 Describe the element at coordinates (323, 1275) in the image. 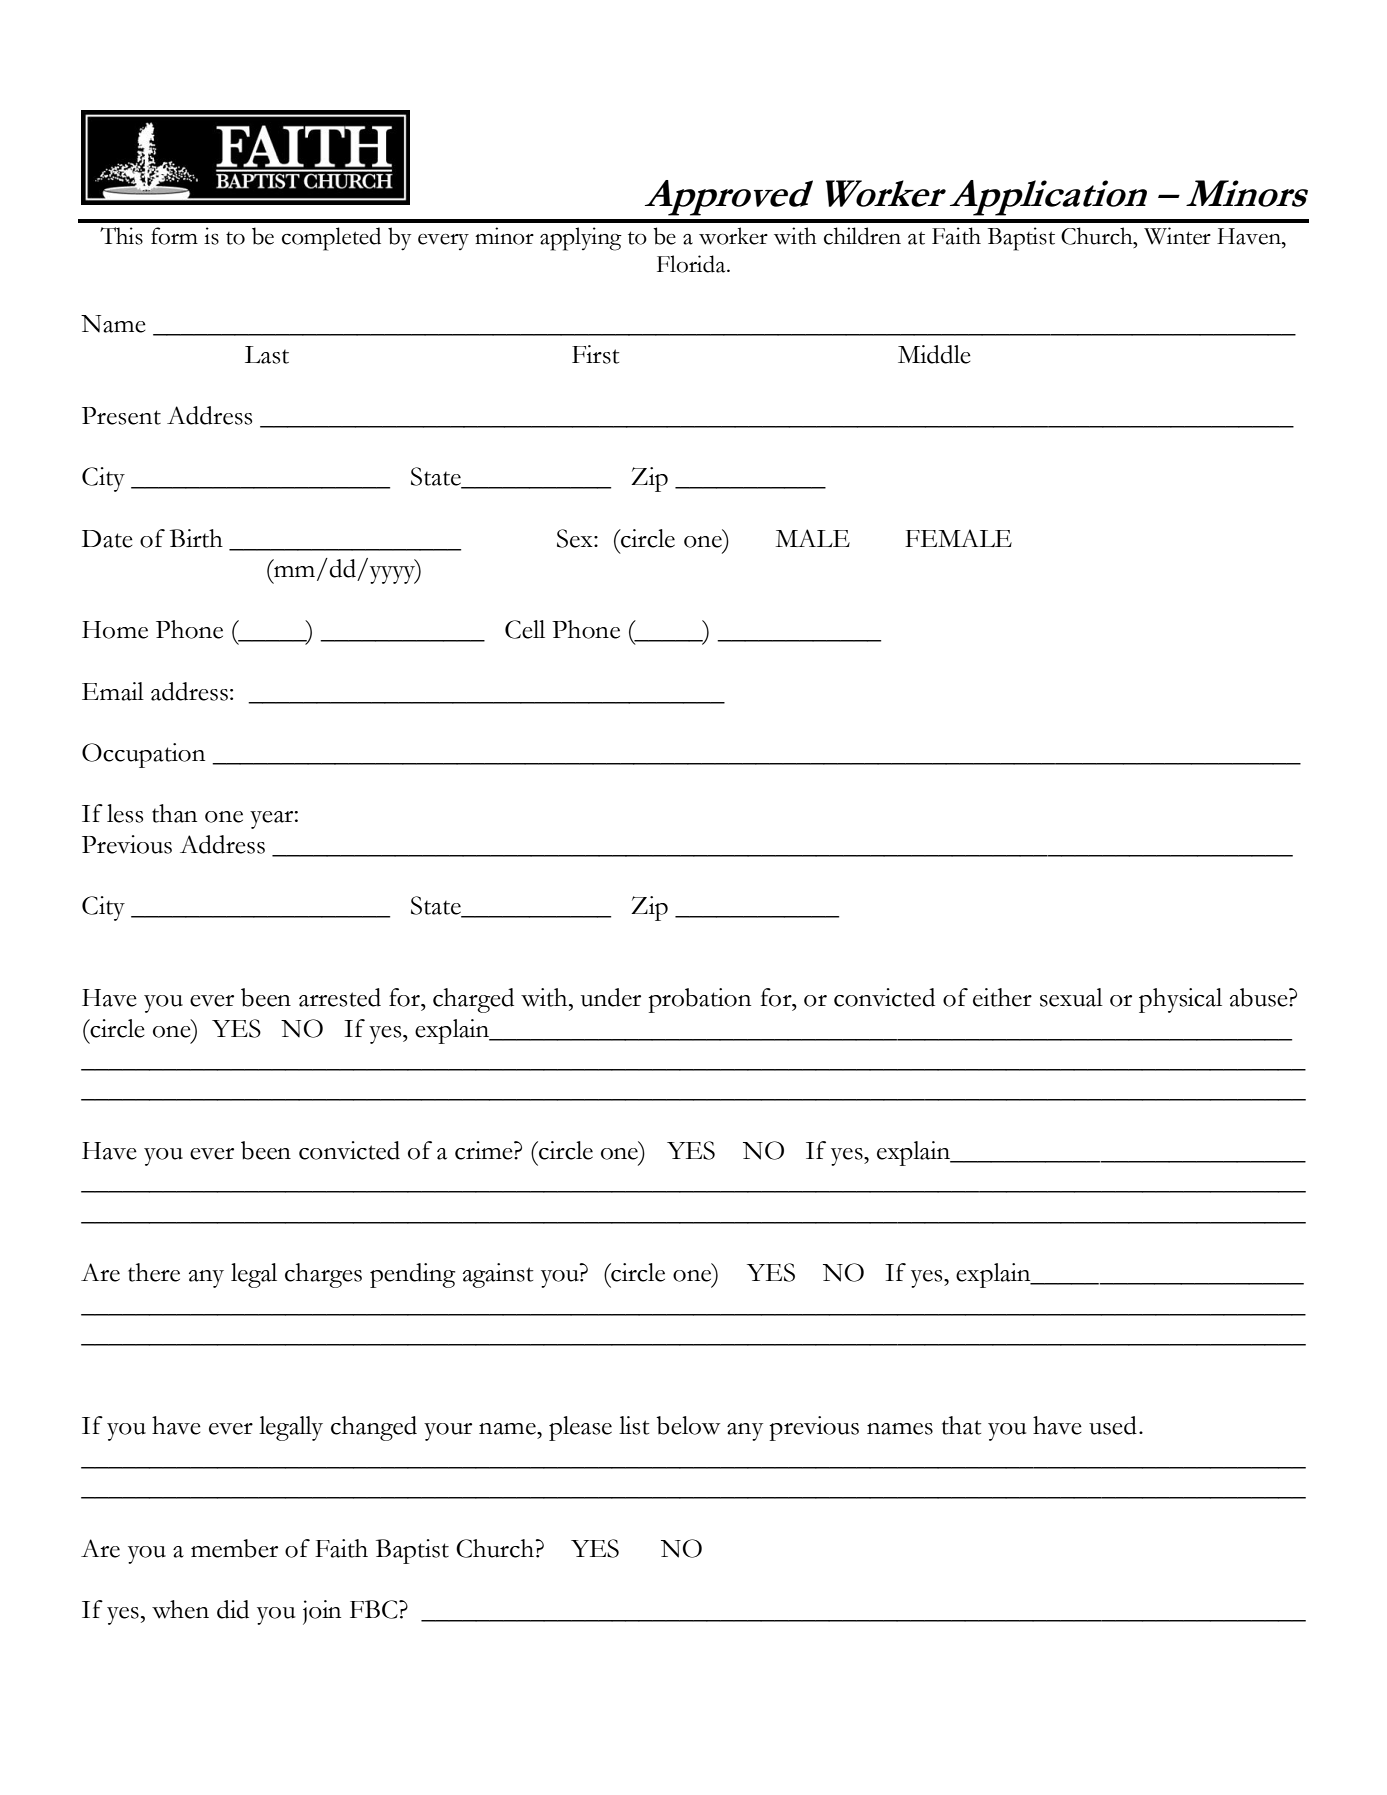

I see `charges` at that location.
